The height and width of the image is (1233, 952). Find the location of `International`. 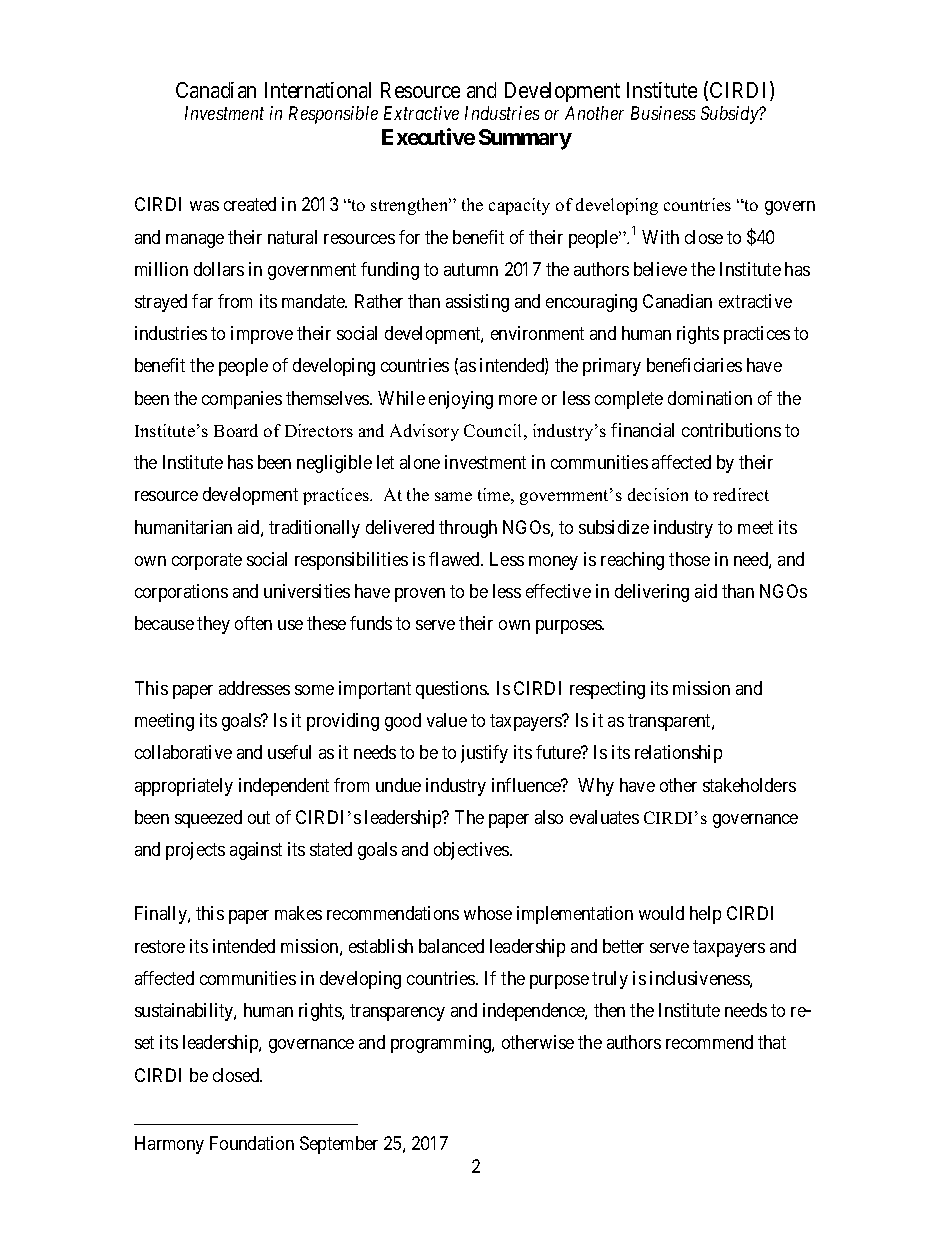

International is located at coordinates (318, 90).
